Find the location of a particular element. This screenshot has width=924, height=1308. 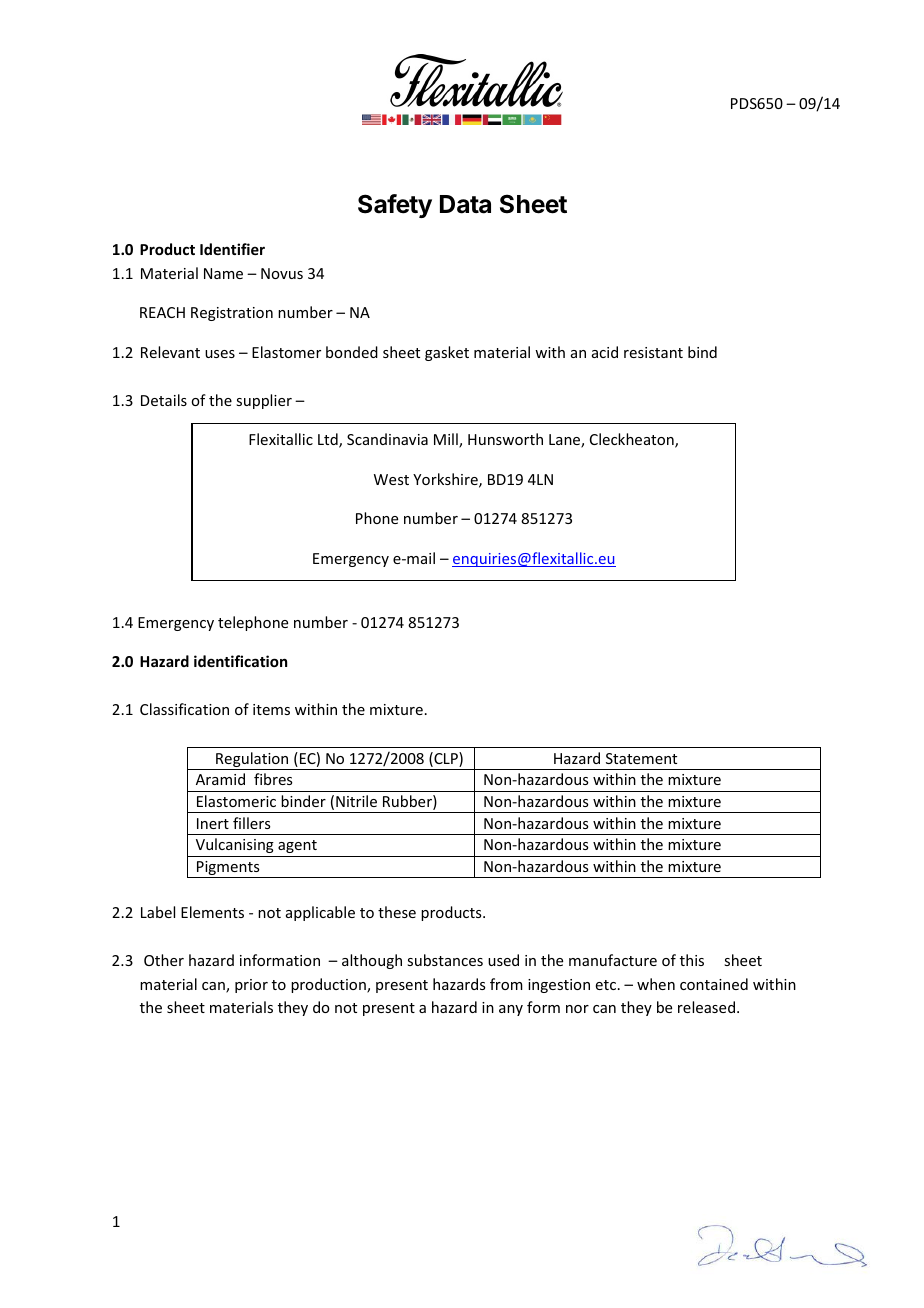

supplier is located at coordinates (264, 401).
